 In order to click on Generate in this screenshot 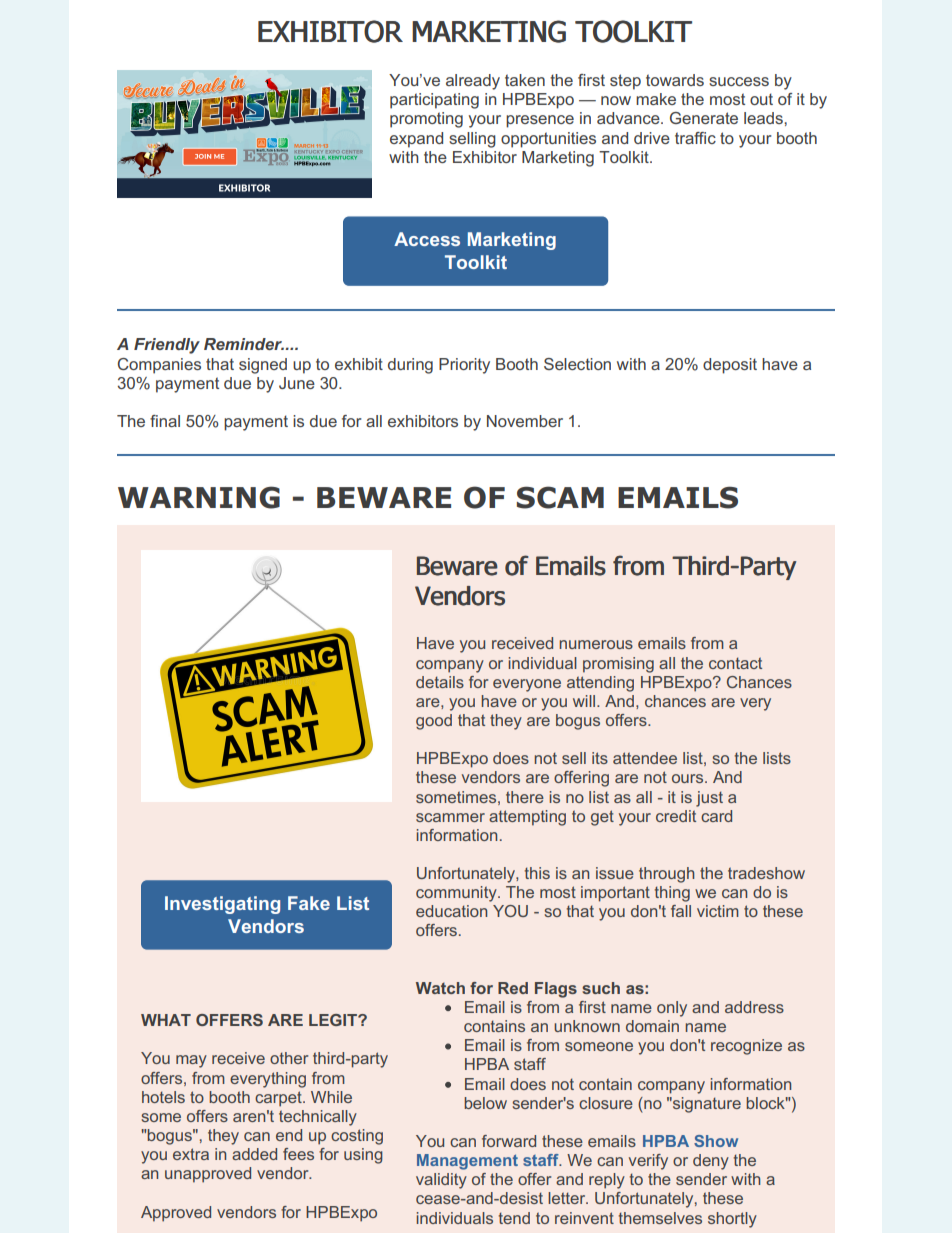, I will do `click(704, 118)`.
